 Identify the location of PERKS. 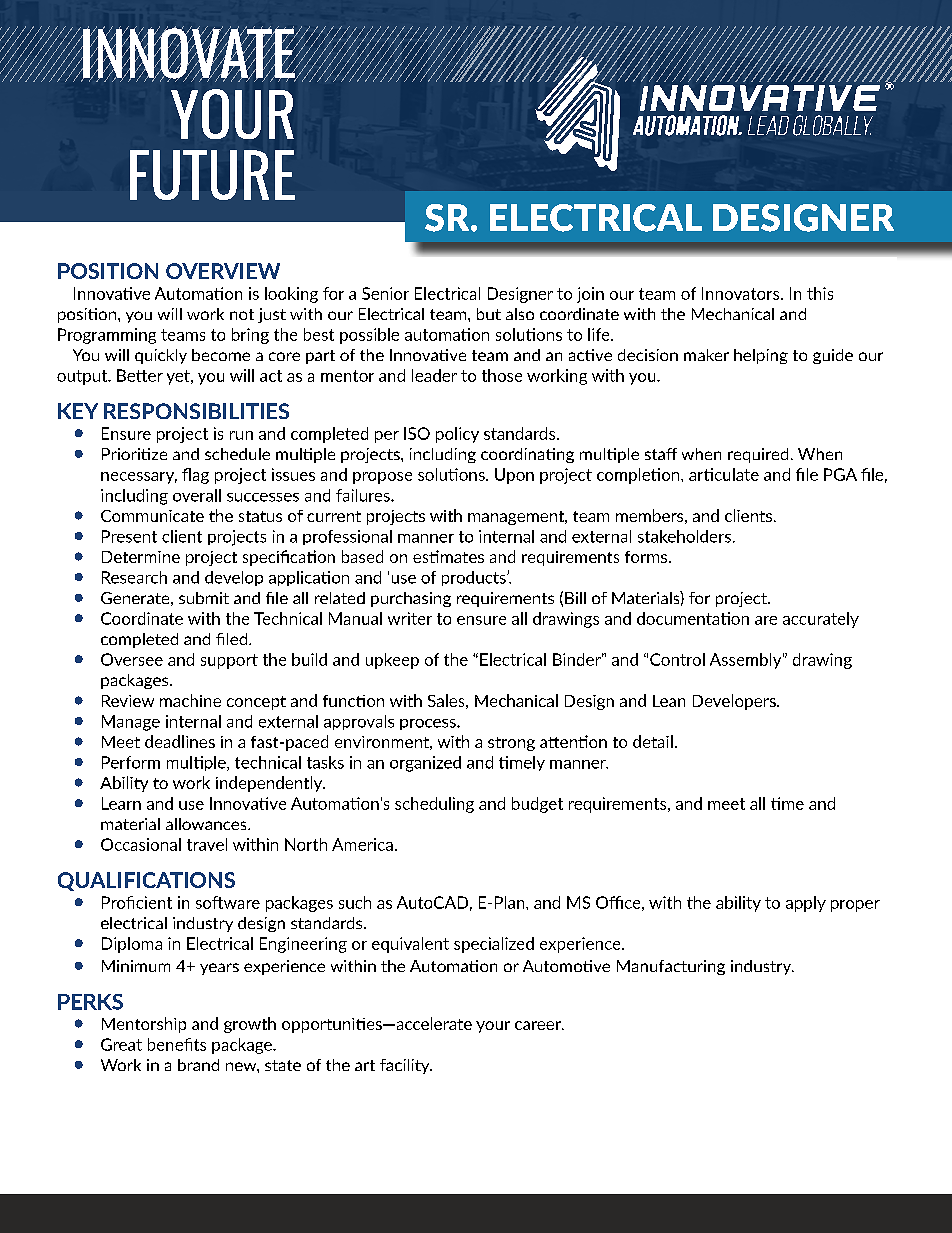
(90, 1002).
